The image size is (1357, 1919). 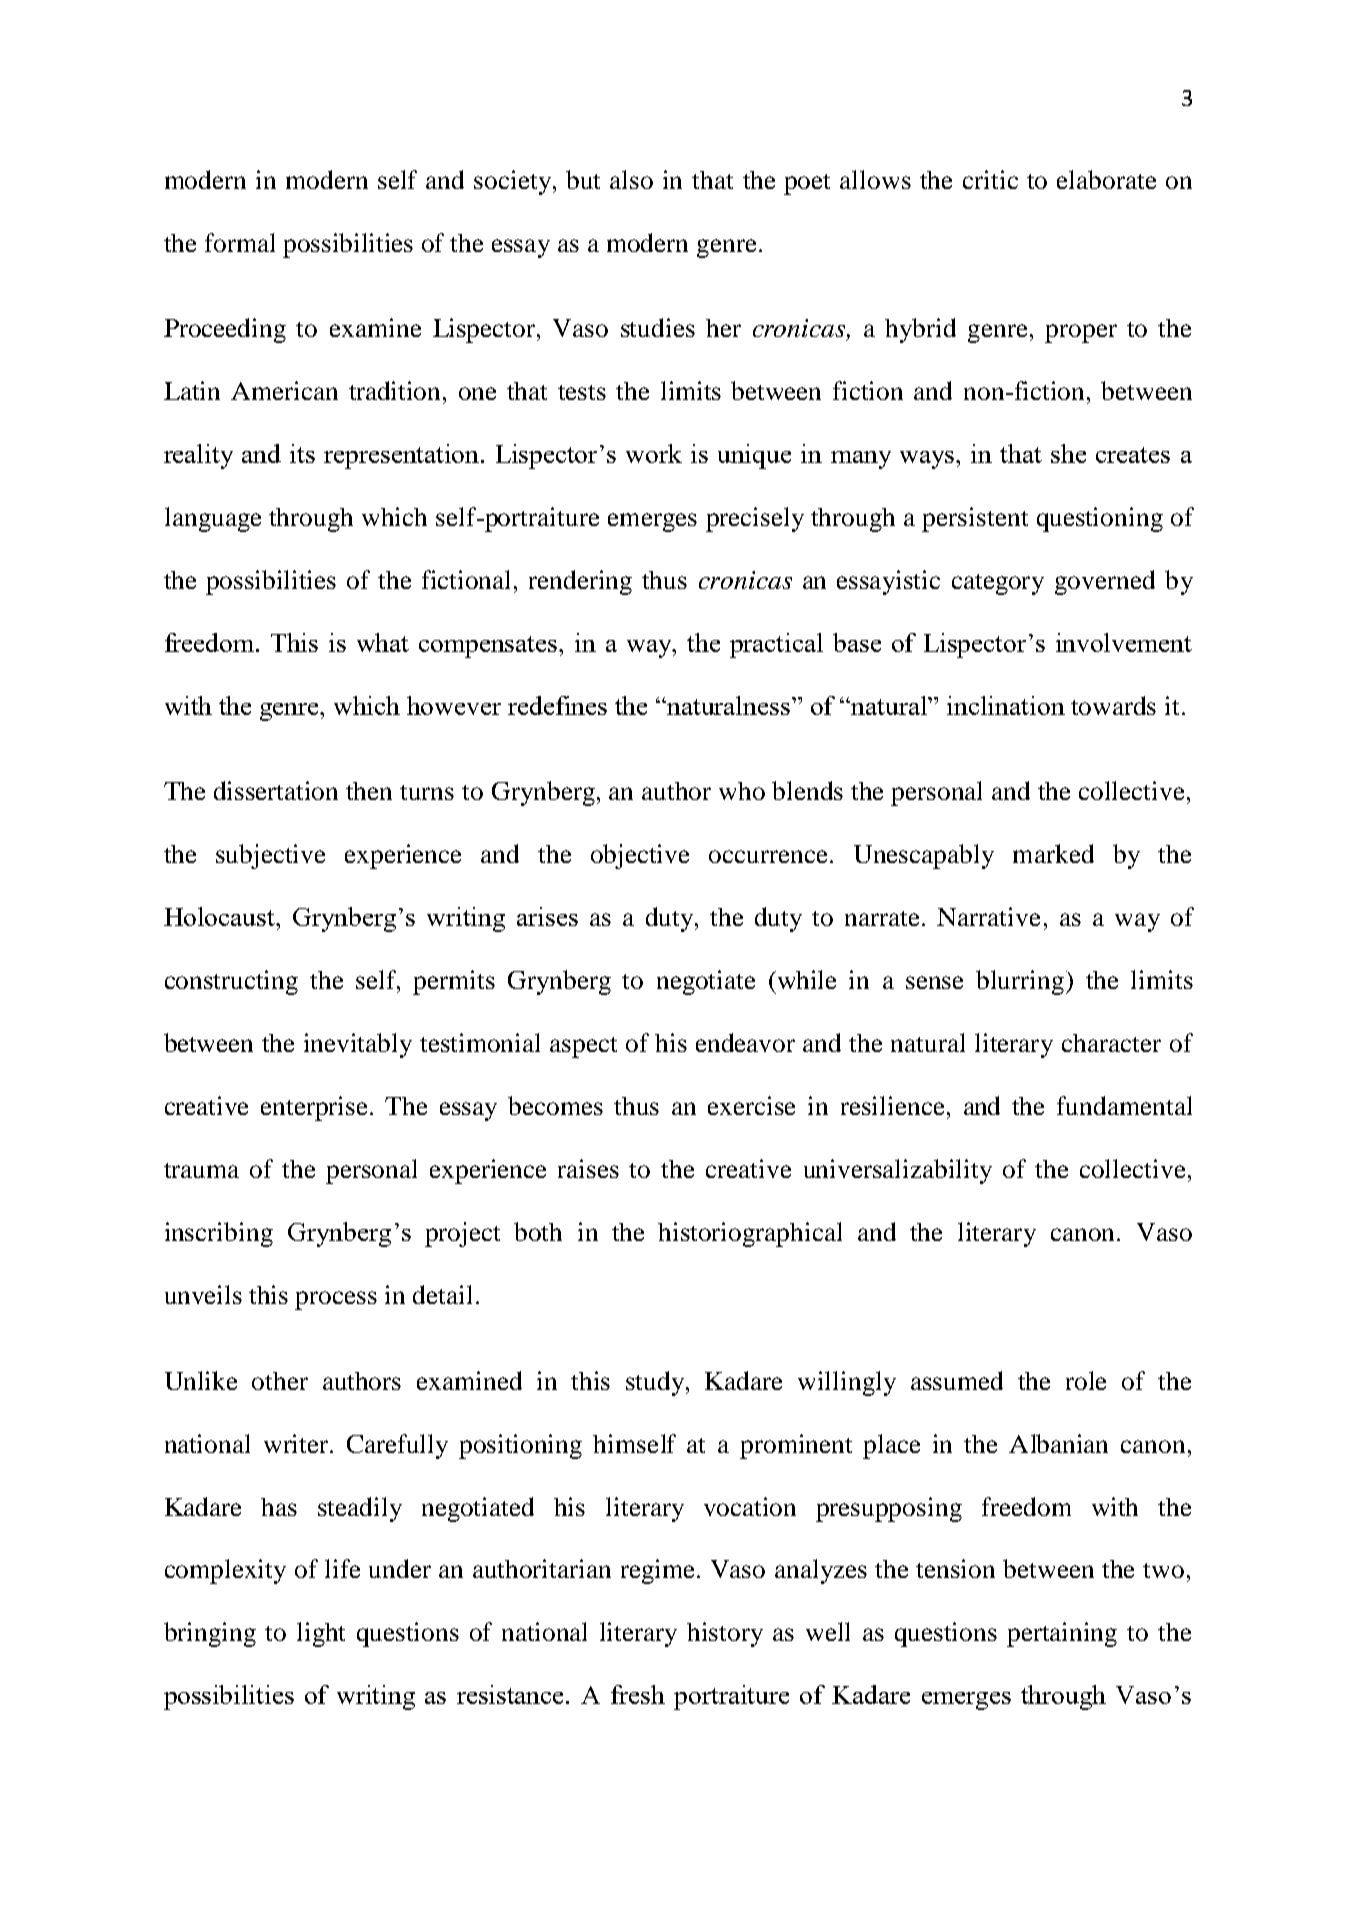 I want to click on light, so click(x=321, y=1634).
